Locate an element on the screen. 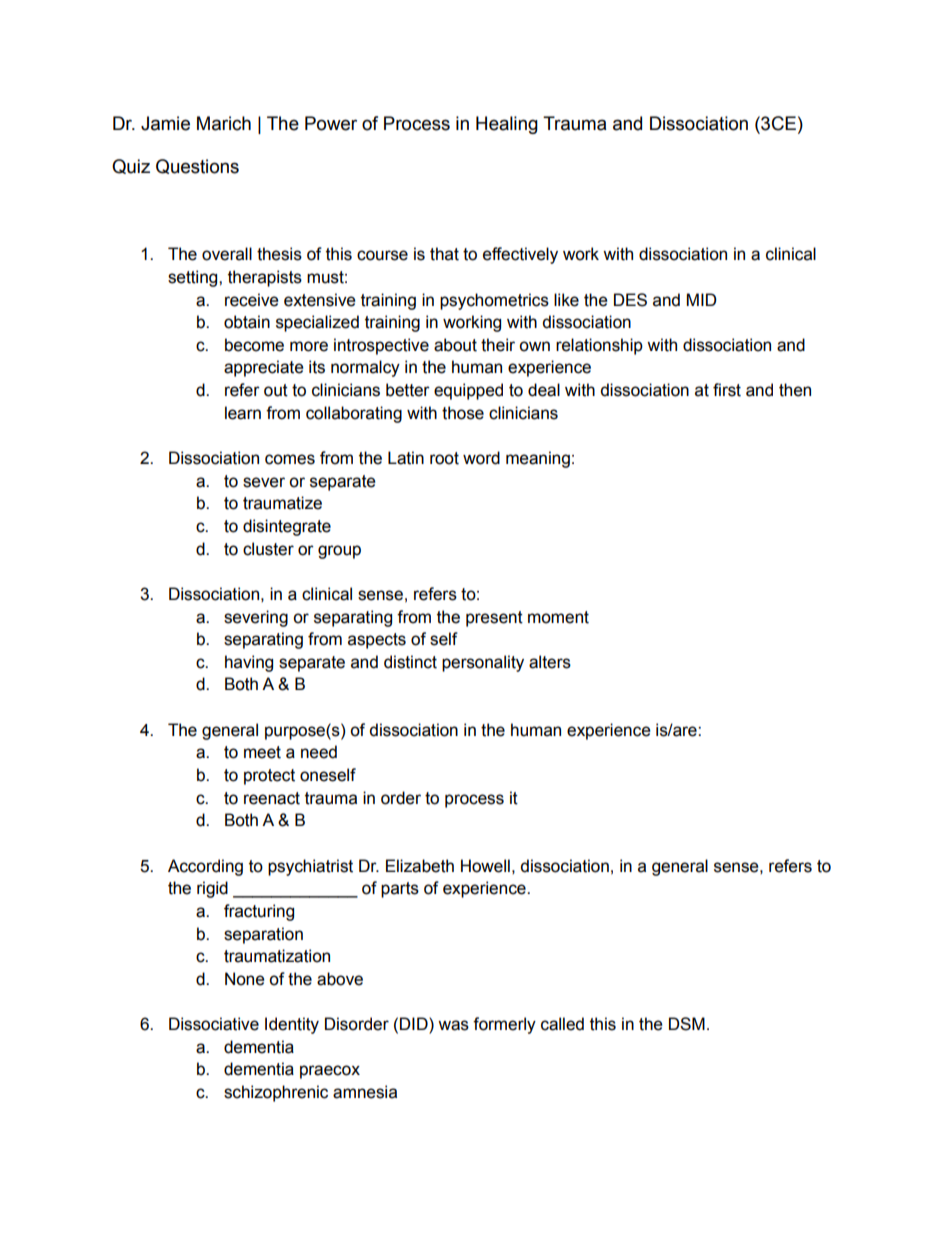  first is located at coordinates (727, 390).
